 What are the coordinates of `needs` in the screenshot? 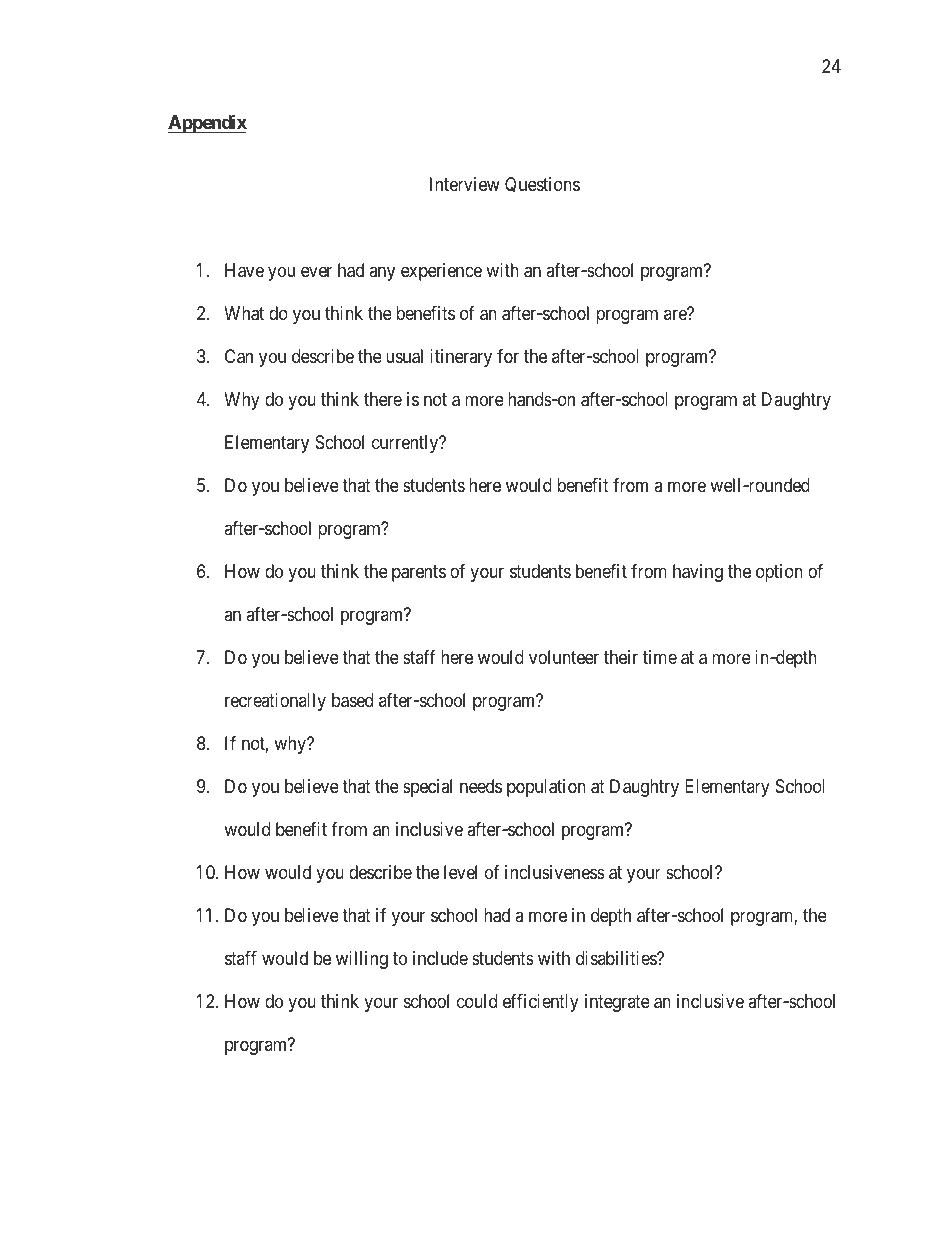 It's located at (481, 786).
